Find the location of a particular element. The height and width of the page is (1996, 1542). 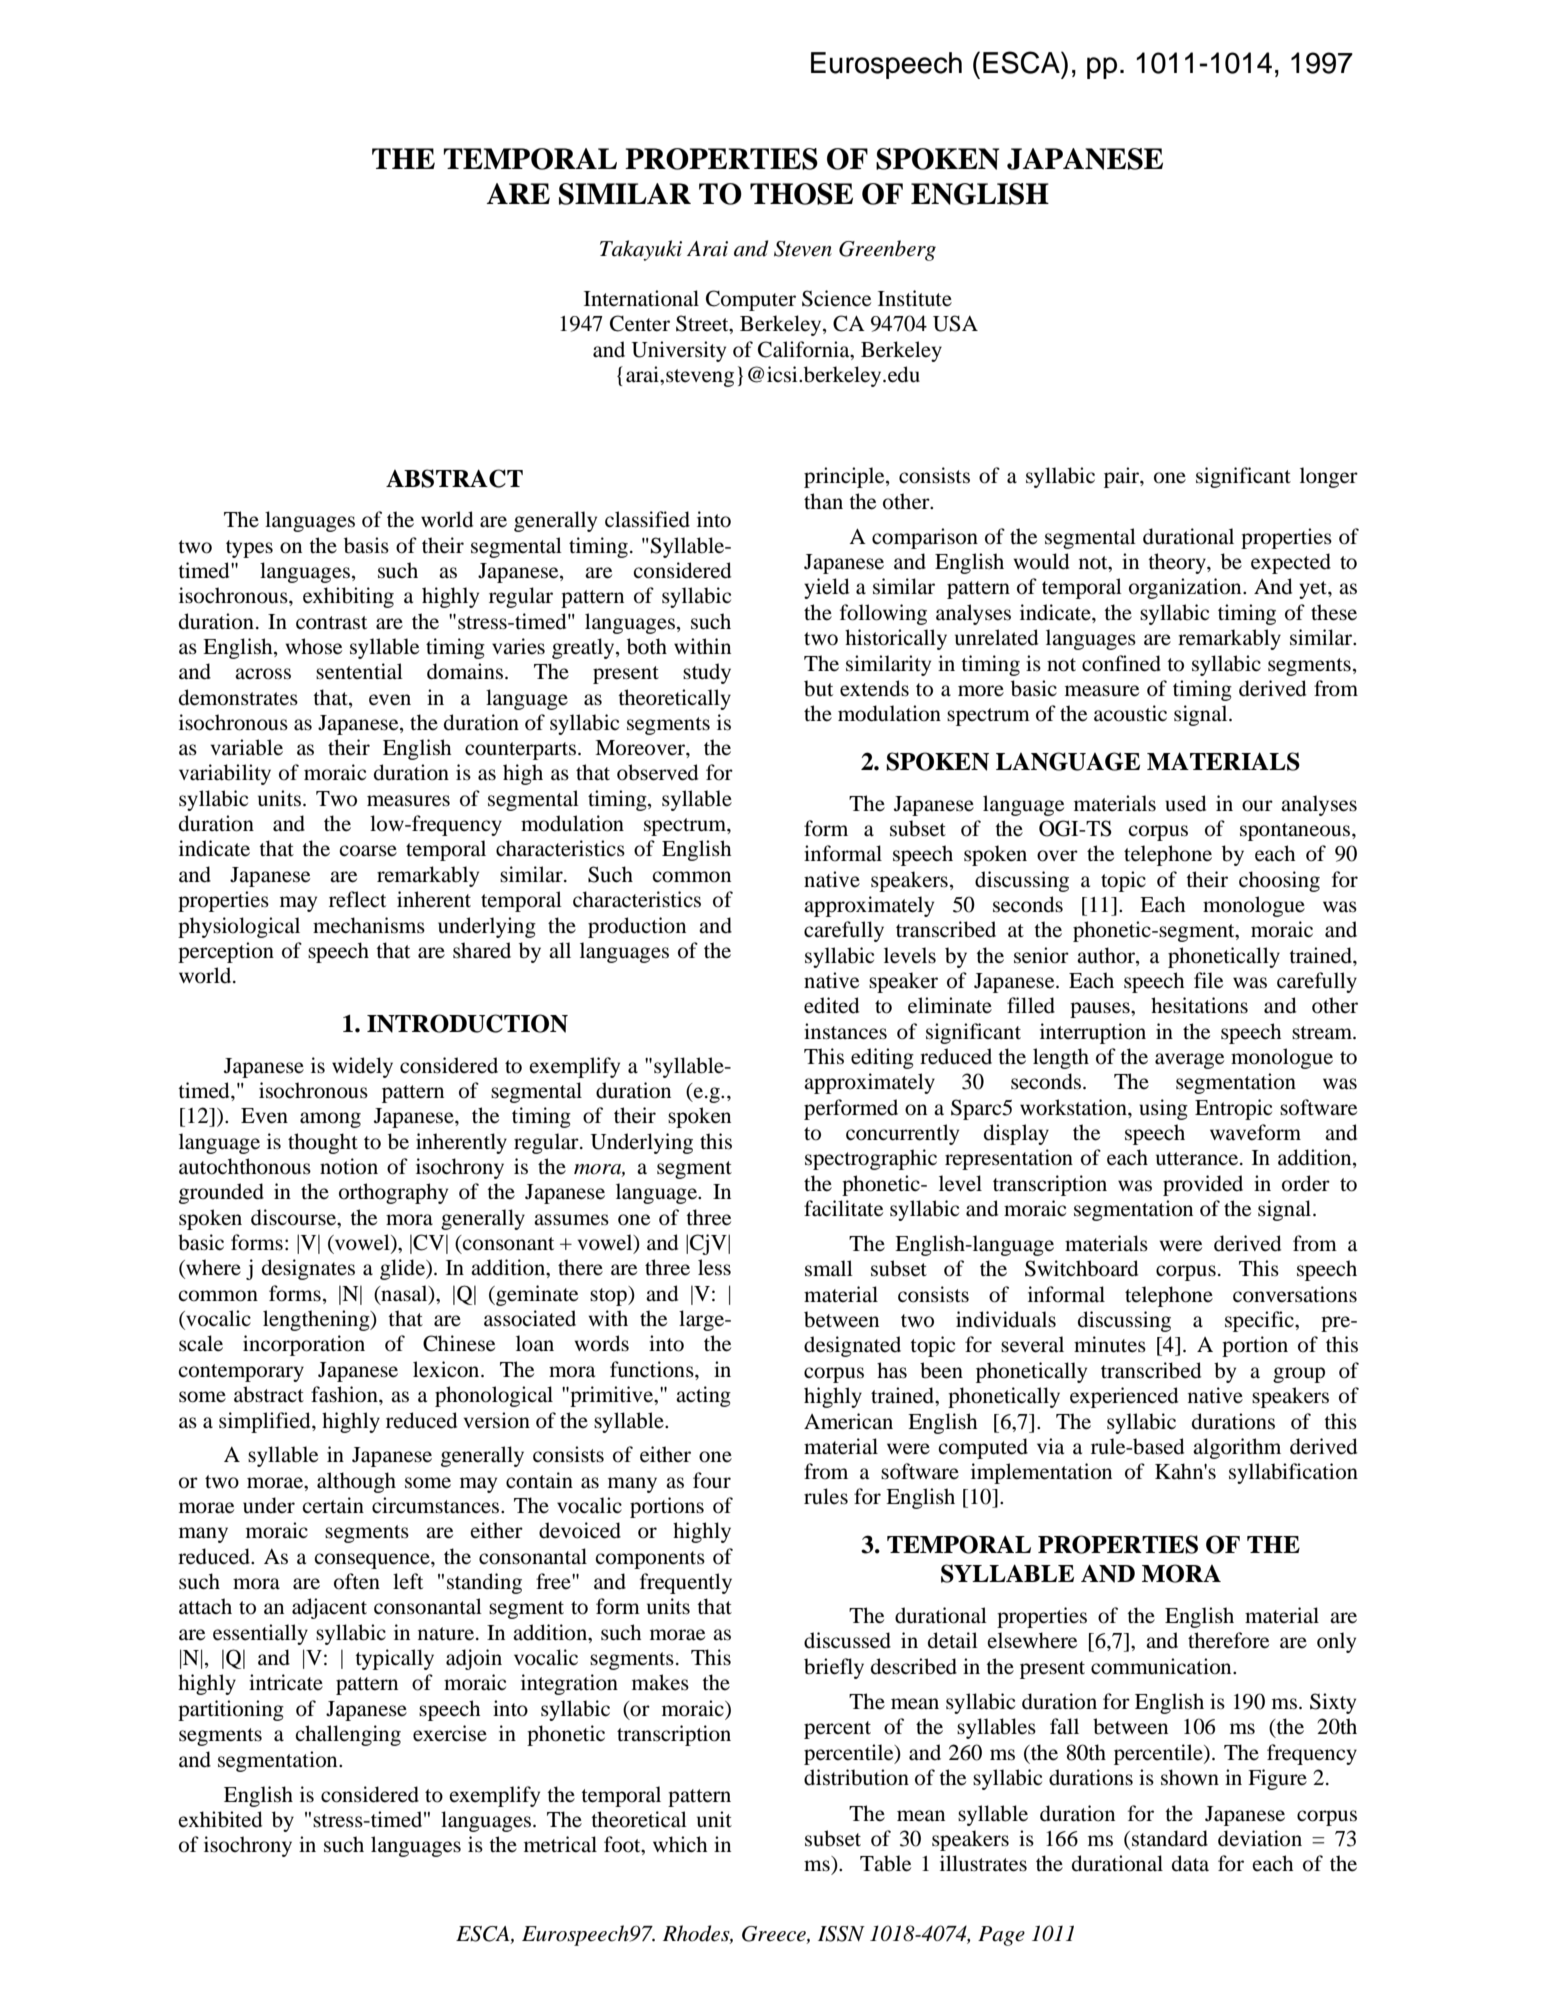

data is located at coordinates (1190, 1863).
